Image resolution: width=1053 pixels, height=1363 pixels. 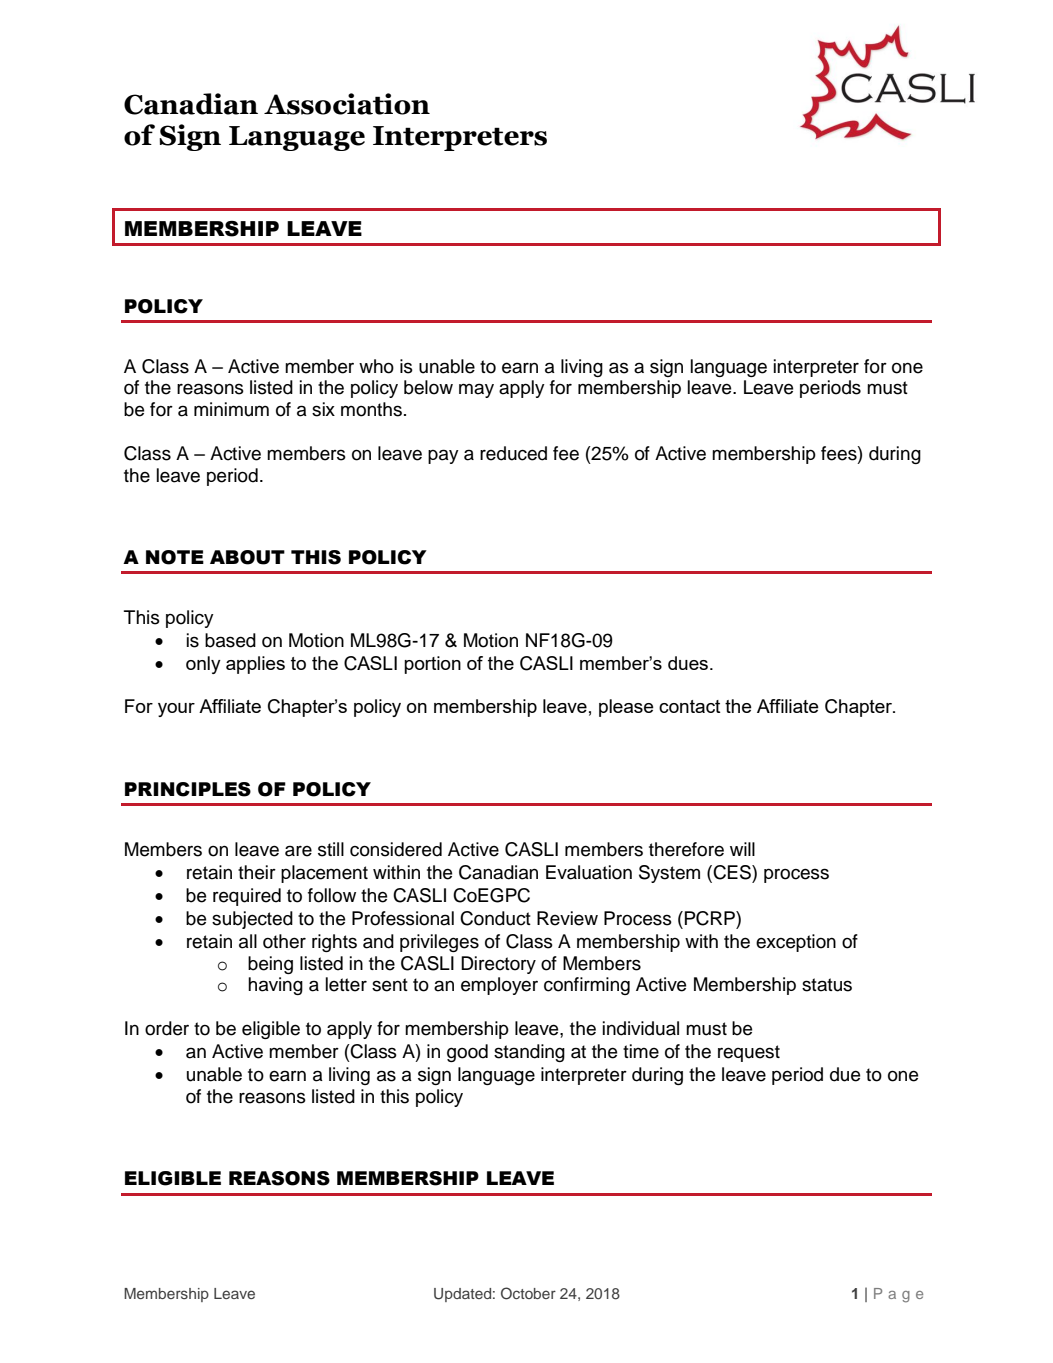 What do you see at coordinates (167, 1028) in the page?
I see `order` at bounding box center [167, 1028].
